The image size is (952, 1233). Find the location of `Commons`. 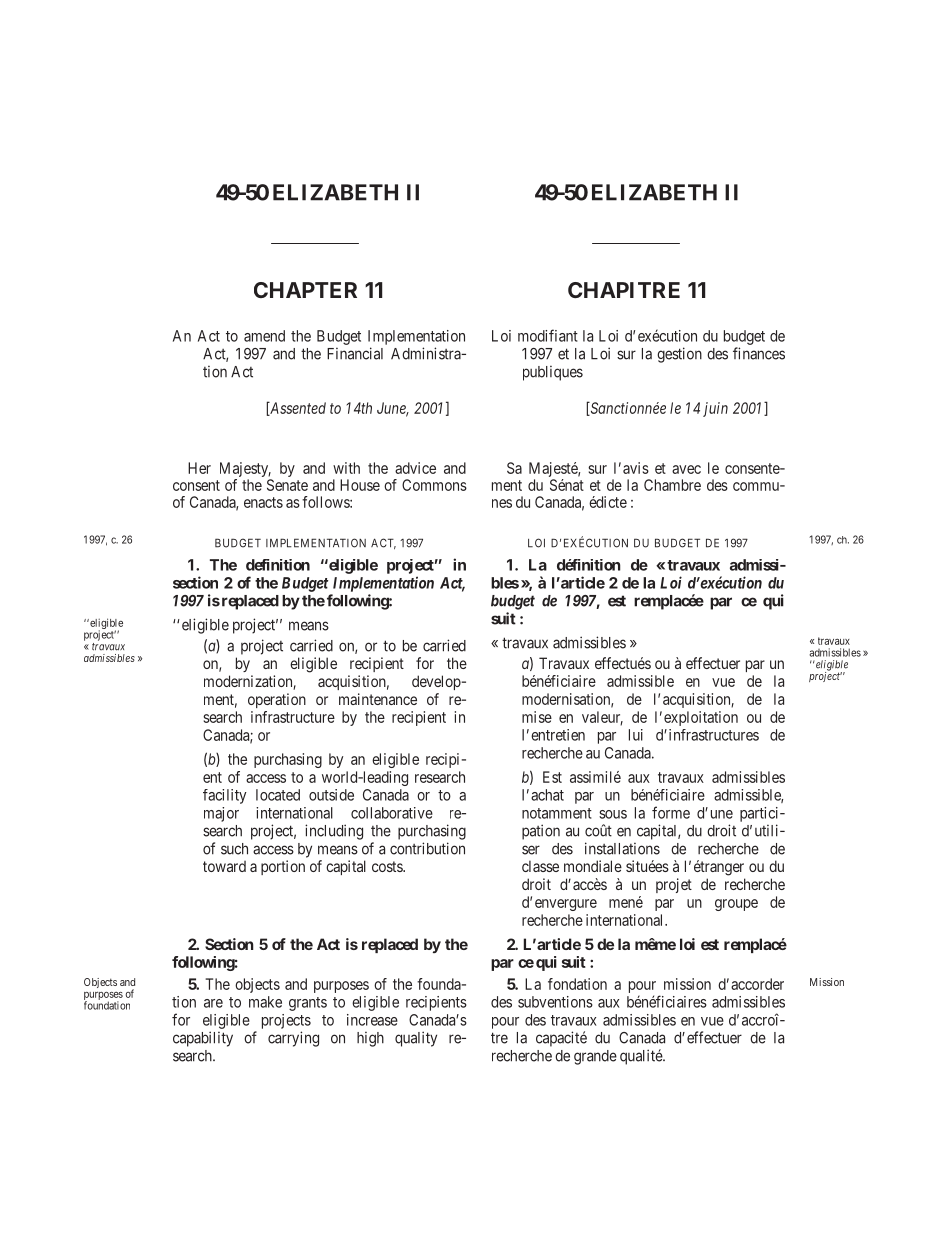

Commons is located at coordinates (434, 485).
